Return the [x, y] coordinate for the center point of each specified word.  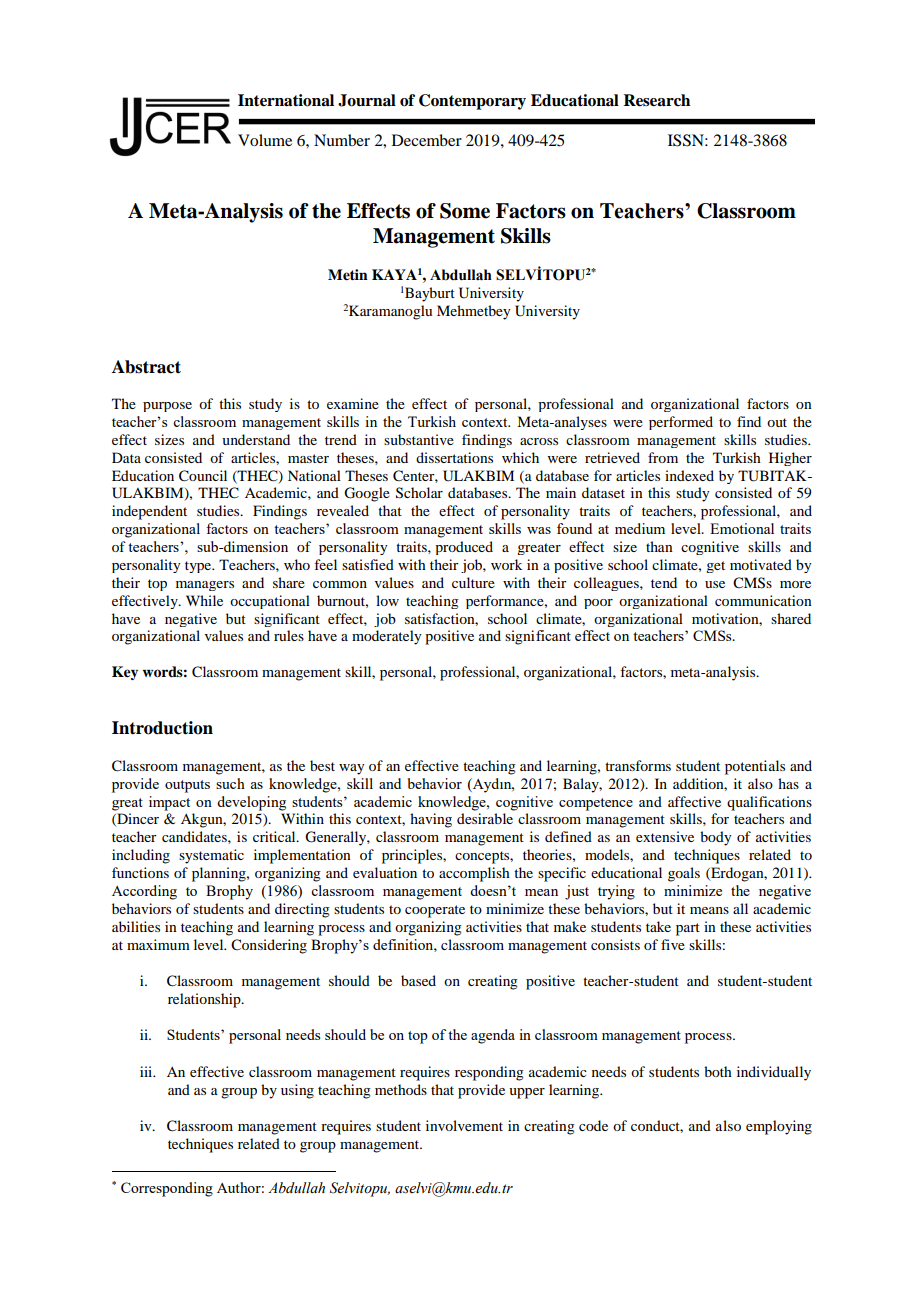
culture [473, 582]
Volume [265, 140]
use [715, 584]
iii [147, 1071]
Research [656, 100]
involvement [464, 1125]
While [204, 600]
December [427, 140]
